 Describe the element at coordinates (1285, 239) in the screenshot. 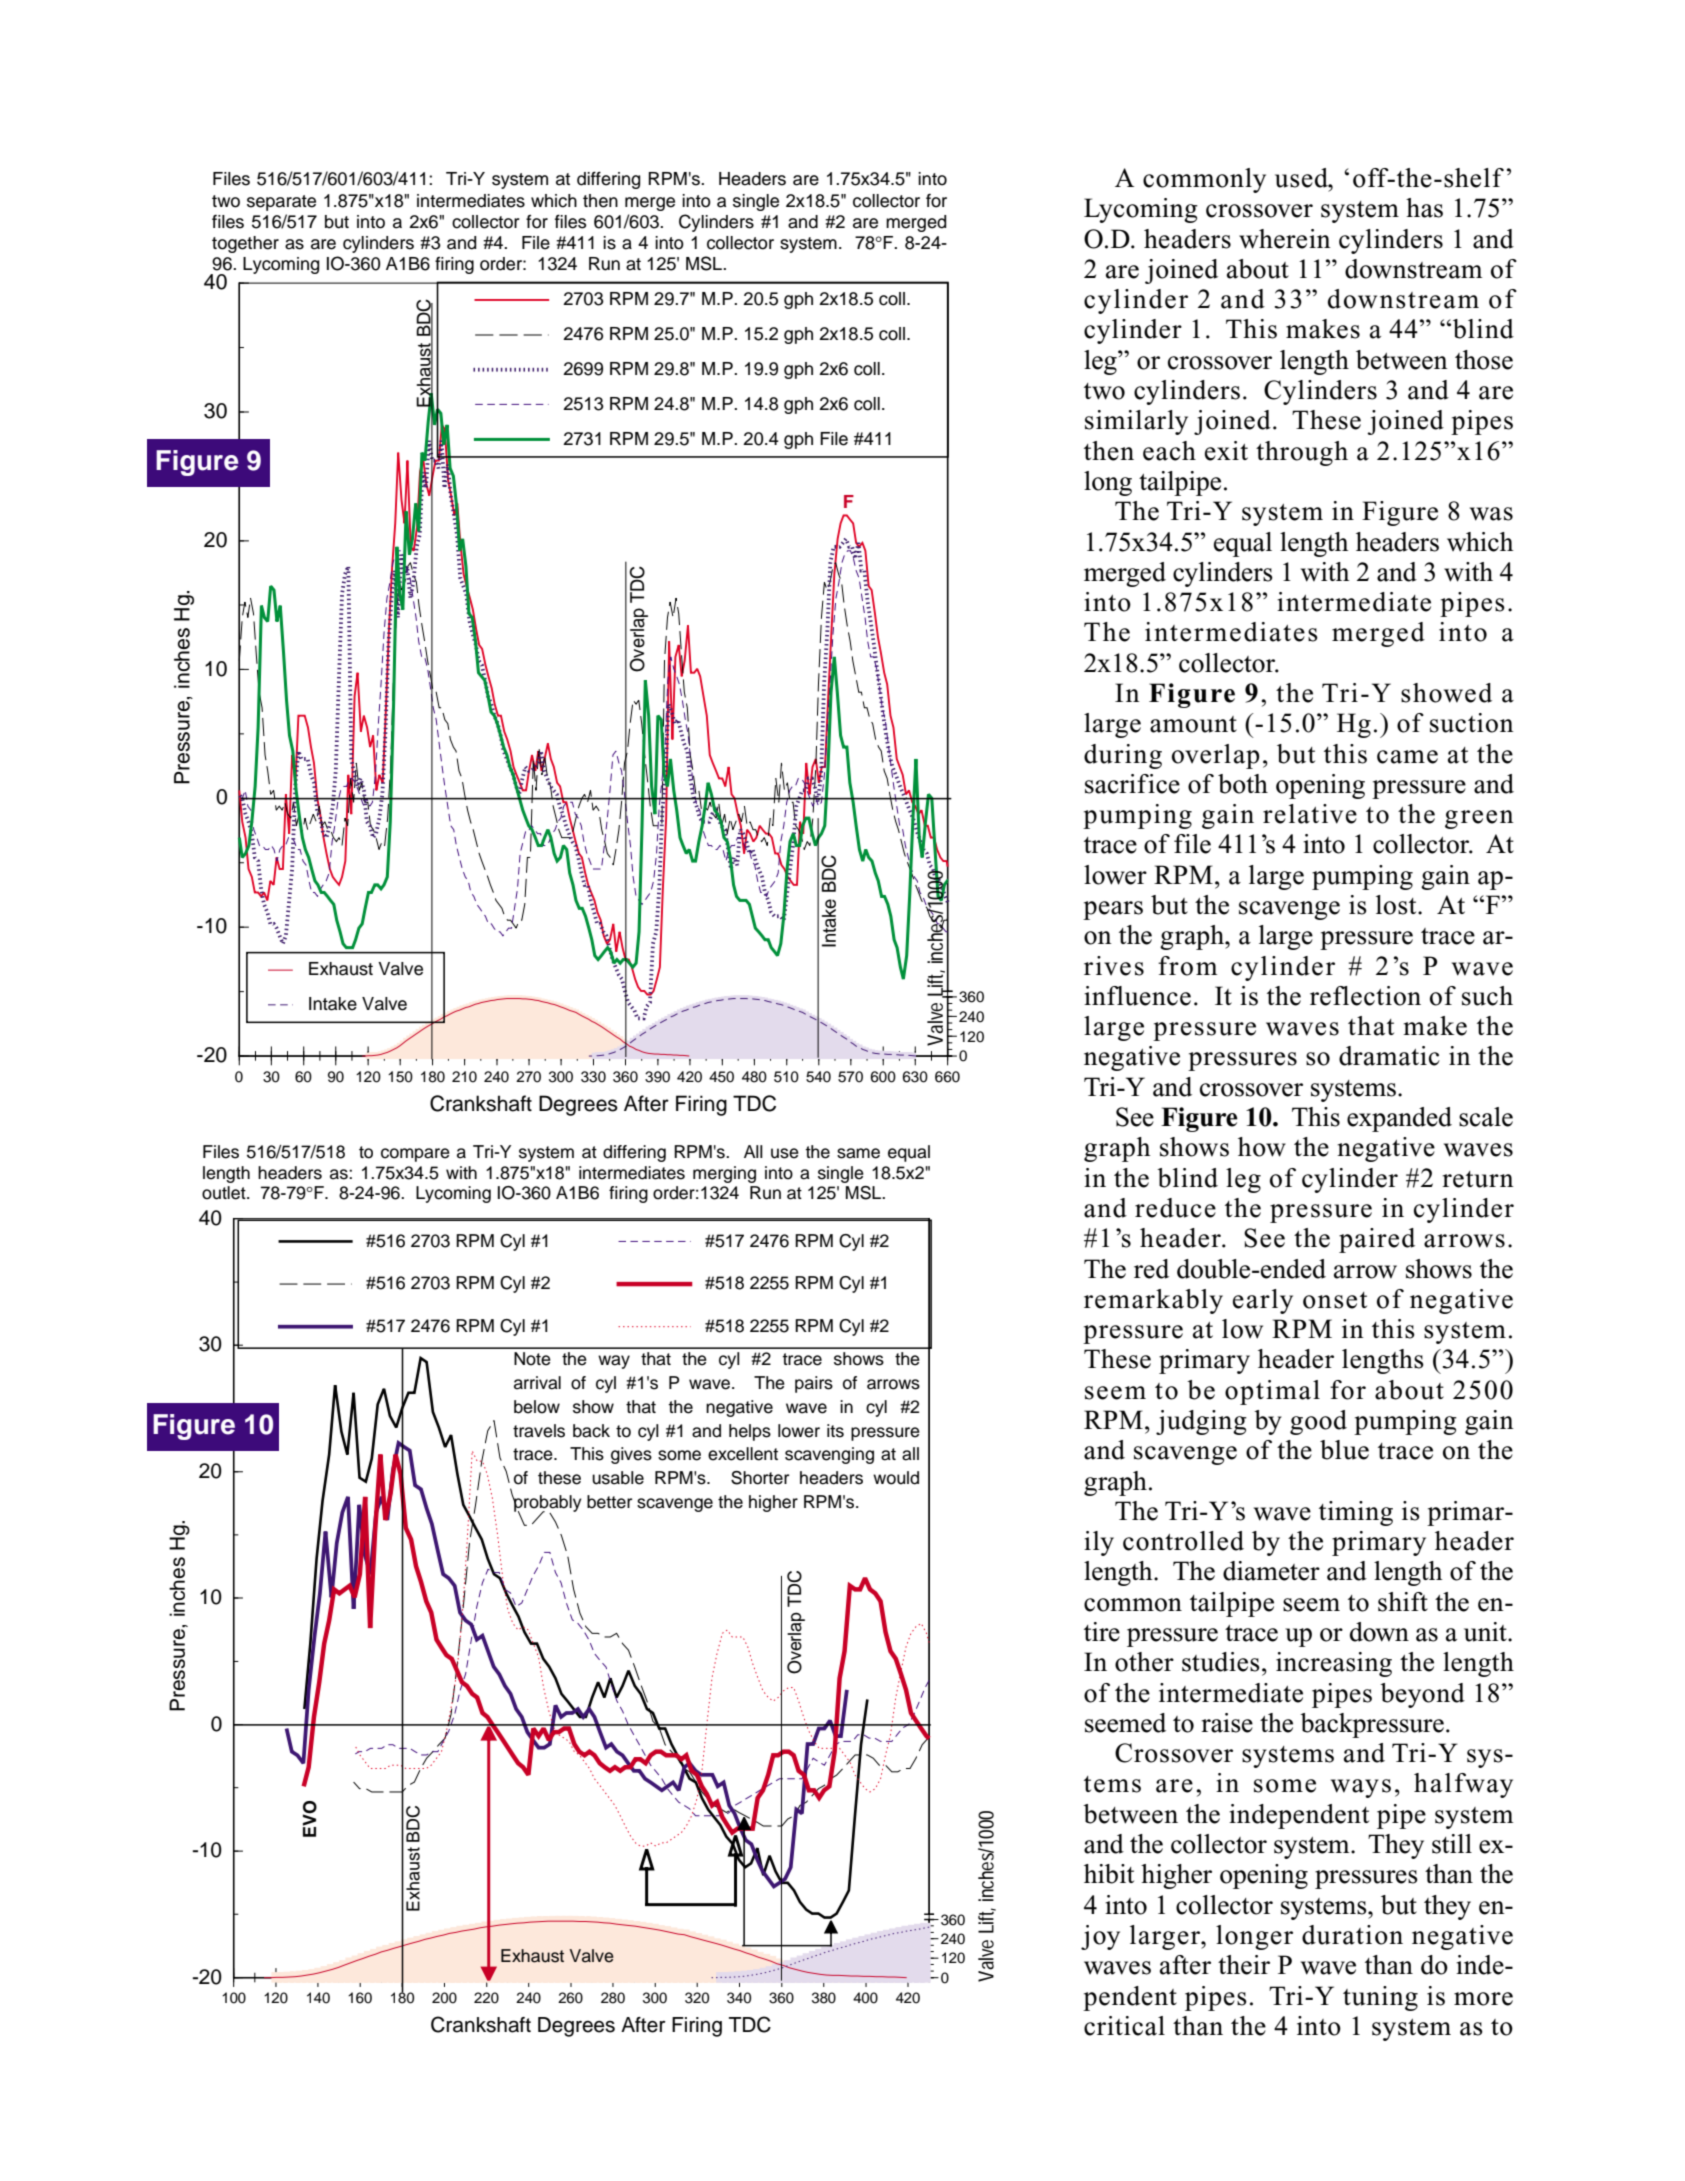

I see `wherein` at that location.
